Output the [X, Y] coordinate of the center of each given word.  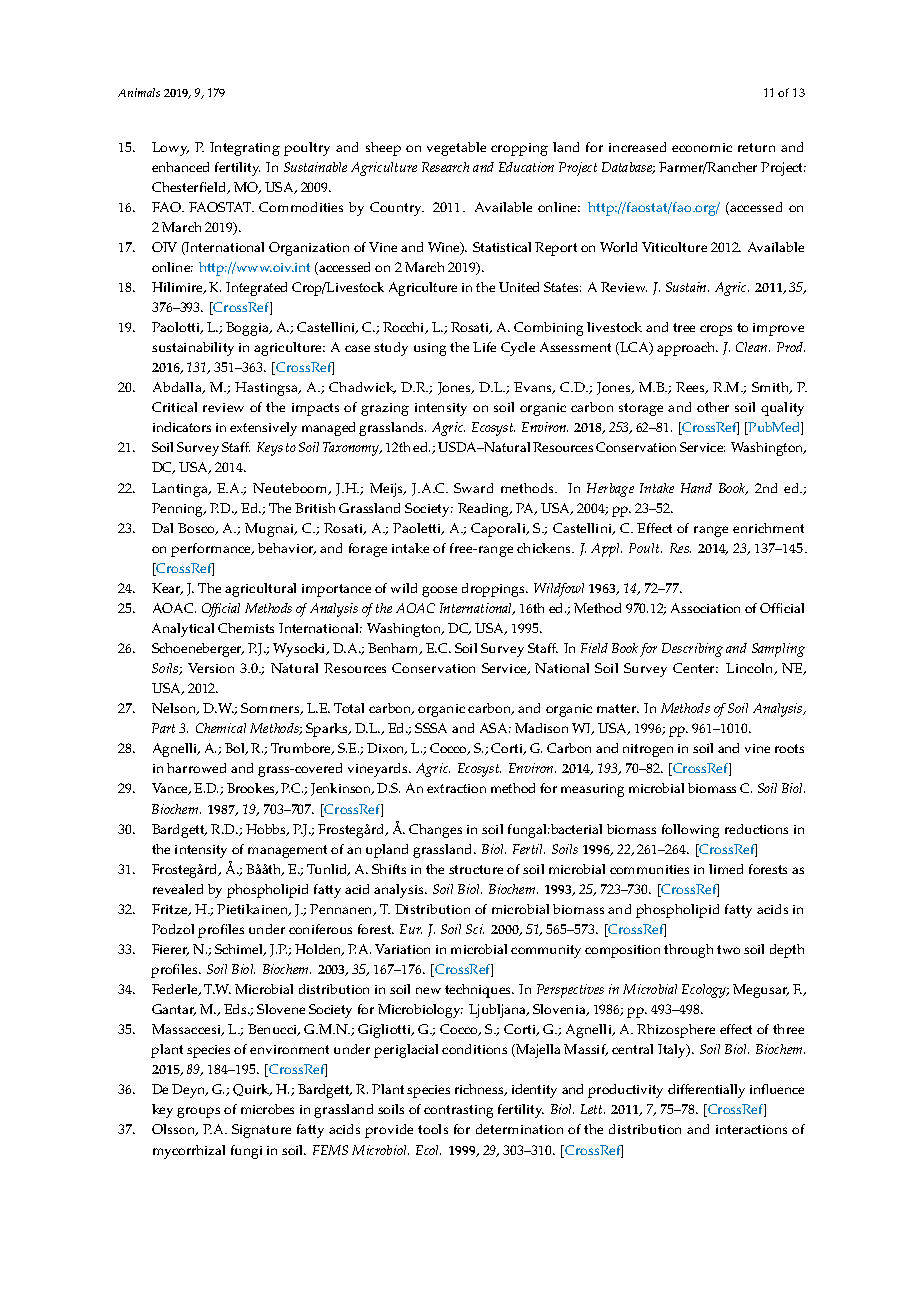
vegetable [456, 149]
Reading [485, 510]
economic [702, 147]
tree [684, 327]
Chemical [221, 728]
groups [198, 1112]
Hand [696, 488]
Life [484, 347]
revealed [178, 889]
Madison [541, 728]
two [728, 949]
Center [695, 668]
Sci [475, 929]
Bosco [197, 529]
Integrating [245, 149]
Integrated [256, 289]
